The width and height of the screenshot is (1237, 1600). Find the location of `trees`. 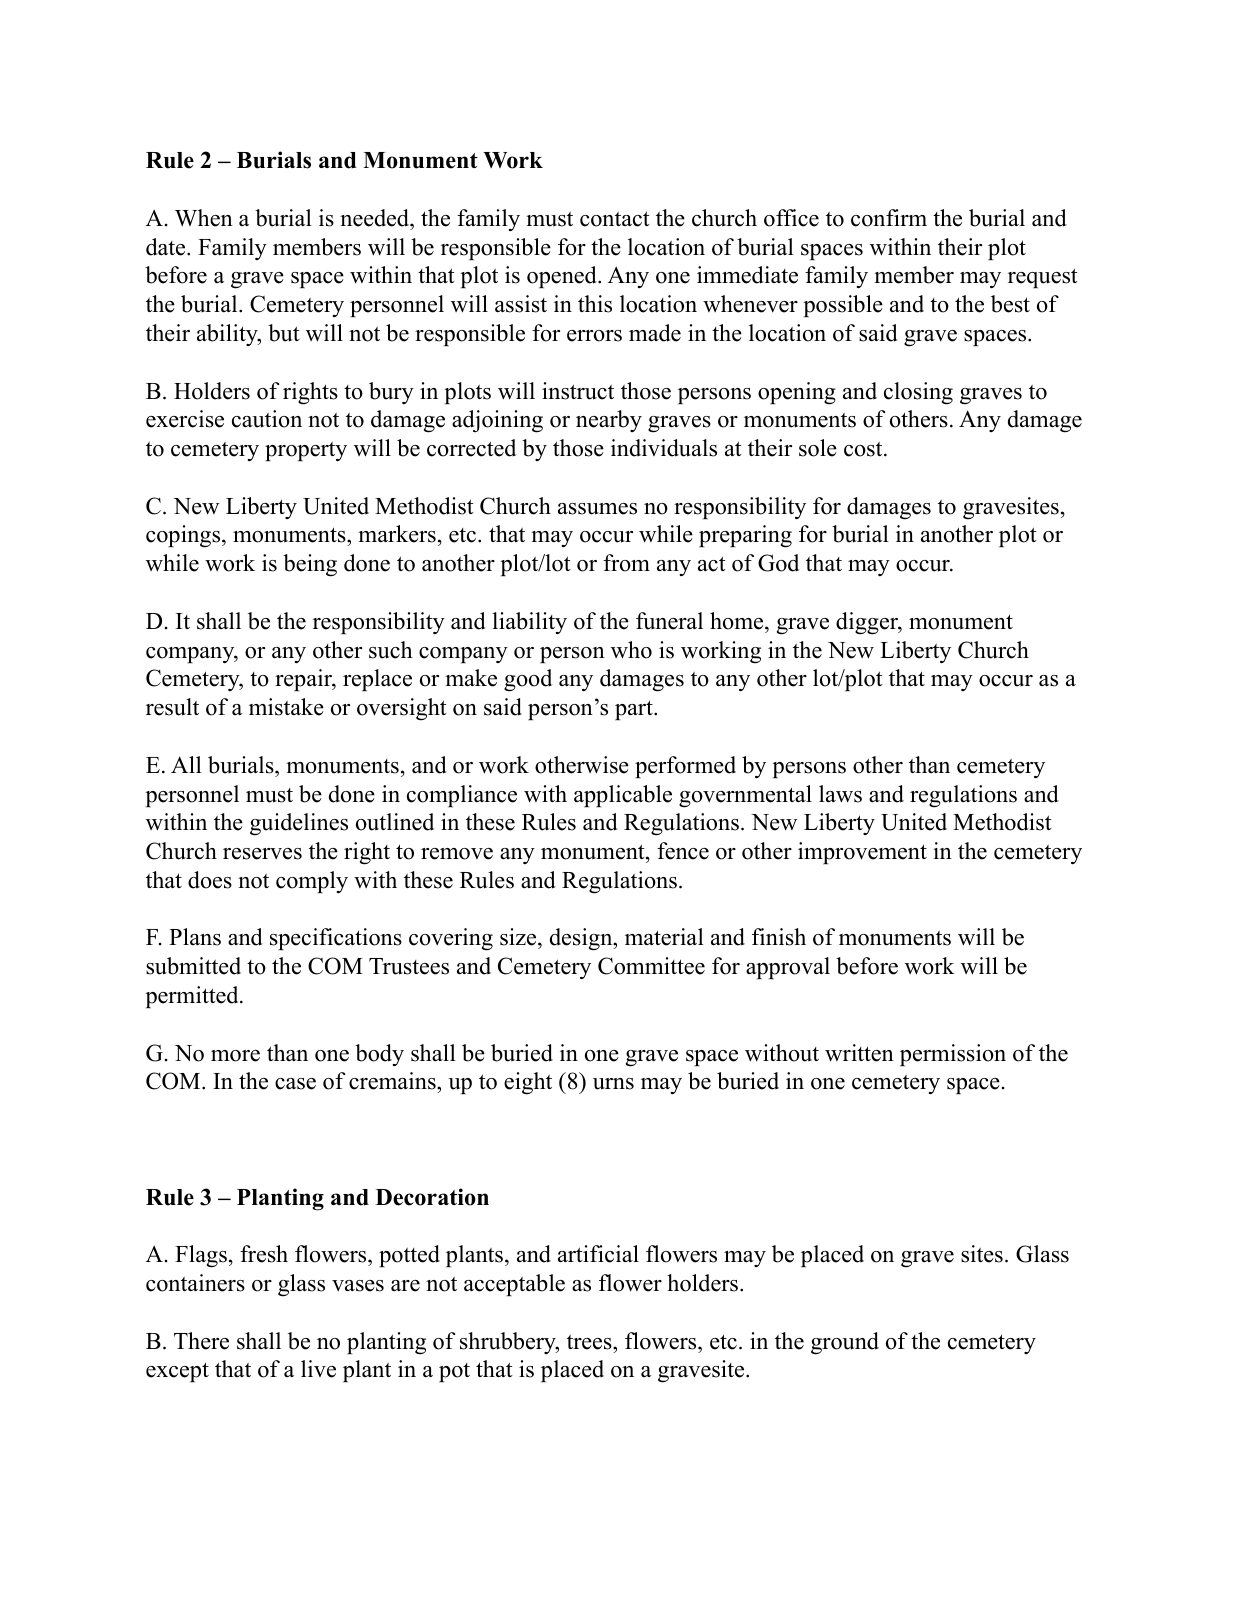

trees is located at coordinates (590, 1342).
